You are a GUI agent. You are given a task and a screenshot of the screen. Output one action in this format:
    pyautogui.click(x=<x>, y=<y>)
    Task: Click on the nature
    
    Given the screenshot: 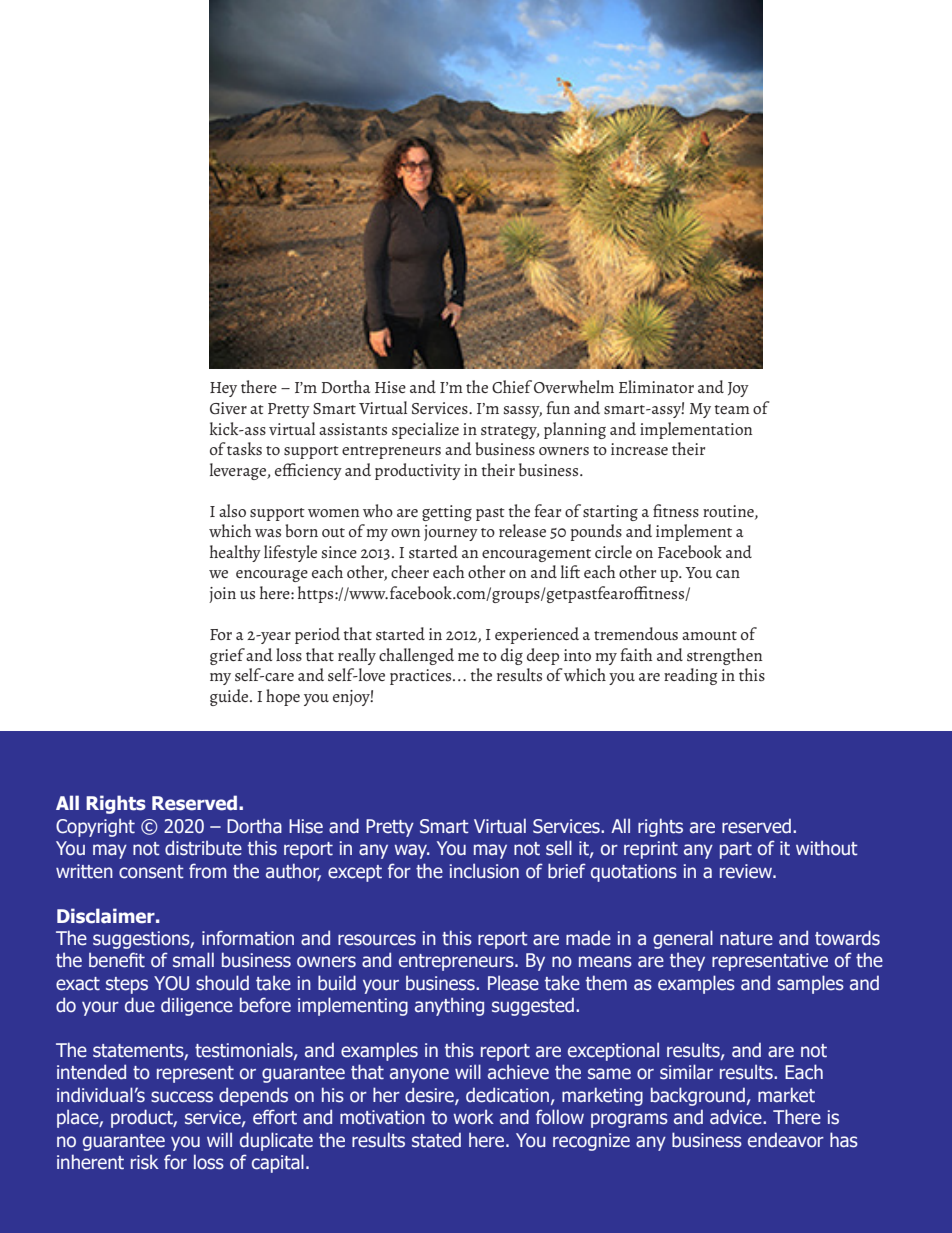 What is the action you would take?
    pyautogui.click(x=746, y=939)
